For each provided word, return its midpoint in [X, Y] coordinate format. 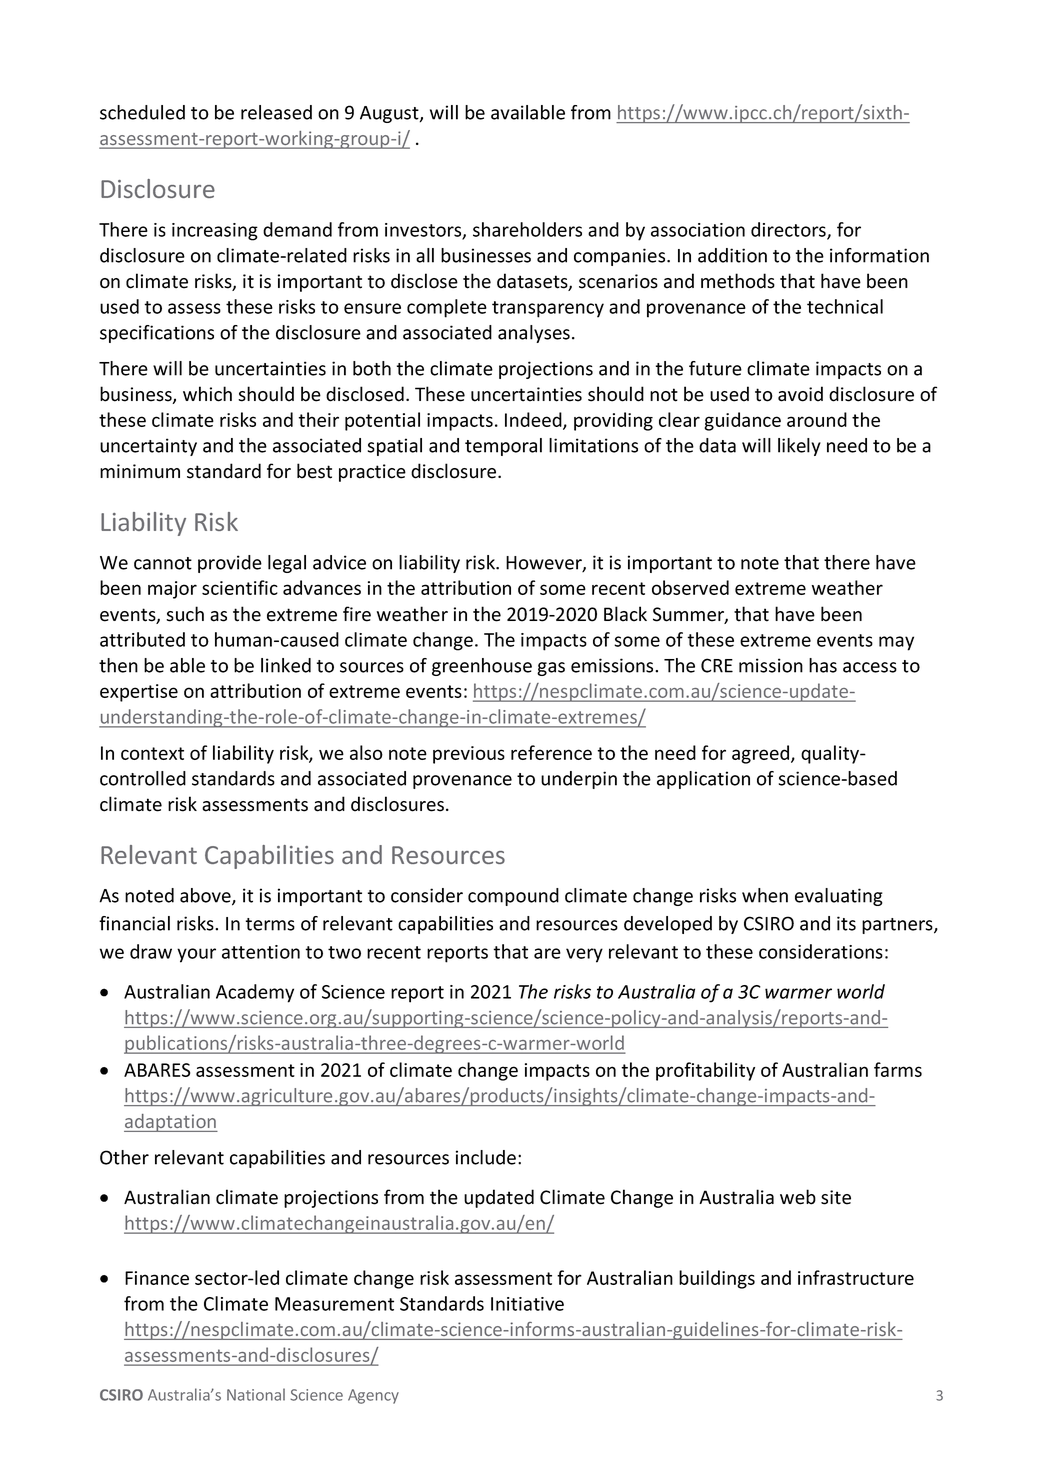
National [256, 1394]
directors [789, 230]
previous [469, 755]
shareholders [527, 229]
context [152, 753]
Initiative [527, 1304]
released [276, 112]
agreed [762, 754]
